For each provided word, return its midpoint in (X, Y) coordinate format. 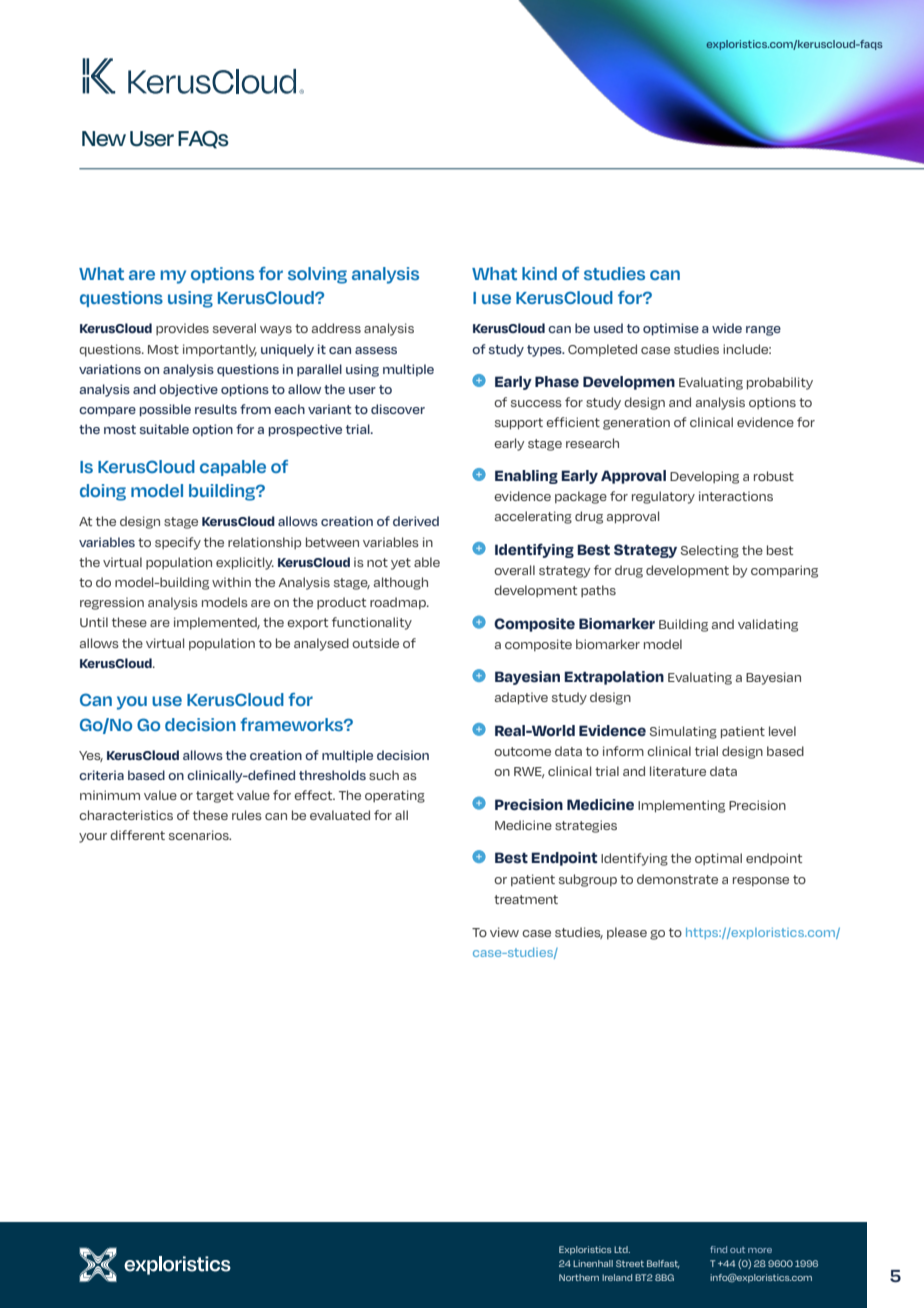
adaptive (521, 698)
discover (398, 409)
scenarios (200, 835)
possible (165, 410)
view (504, 932)
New (104, 139)
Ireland (617, 1277)
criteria (101, 775)
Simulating (683, 732)
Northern (579, 1277)
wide (727, 328)
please (627, 933)
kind (539, 273)
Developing (704, 477)
